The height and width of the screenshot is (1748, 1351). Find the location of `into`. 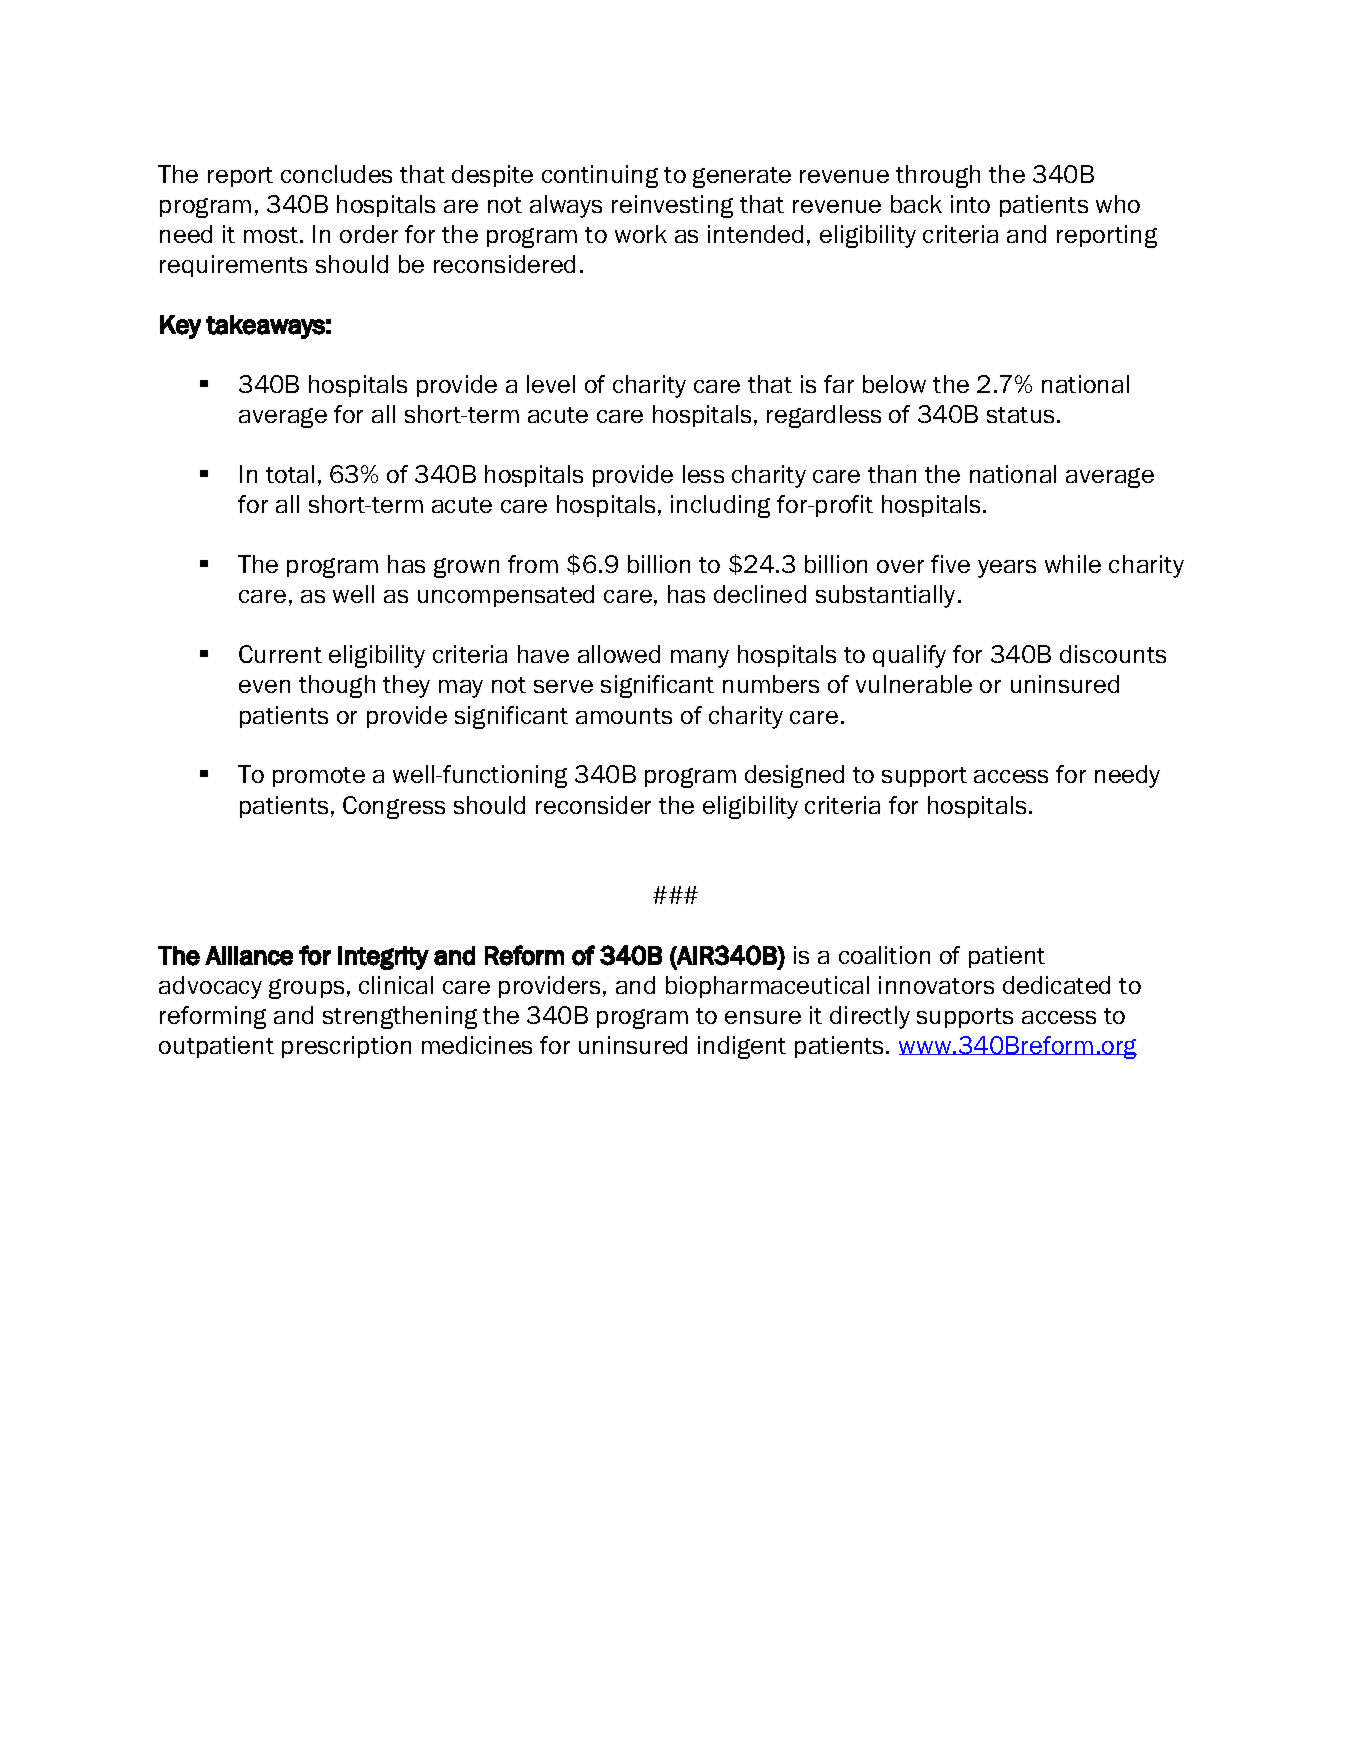

into is located at coordinates (970, 204).
